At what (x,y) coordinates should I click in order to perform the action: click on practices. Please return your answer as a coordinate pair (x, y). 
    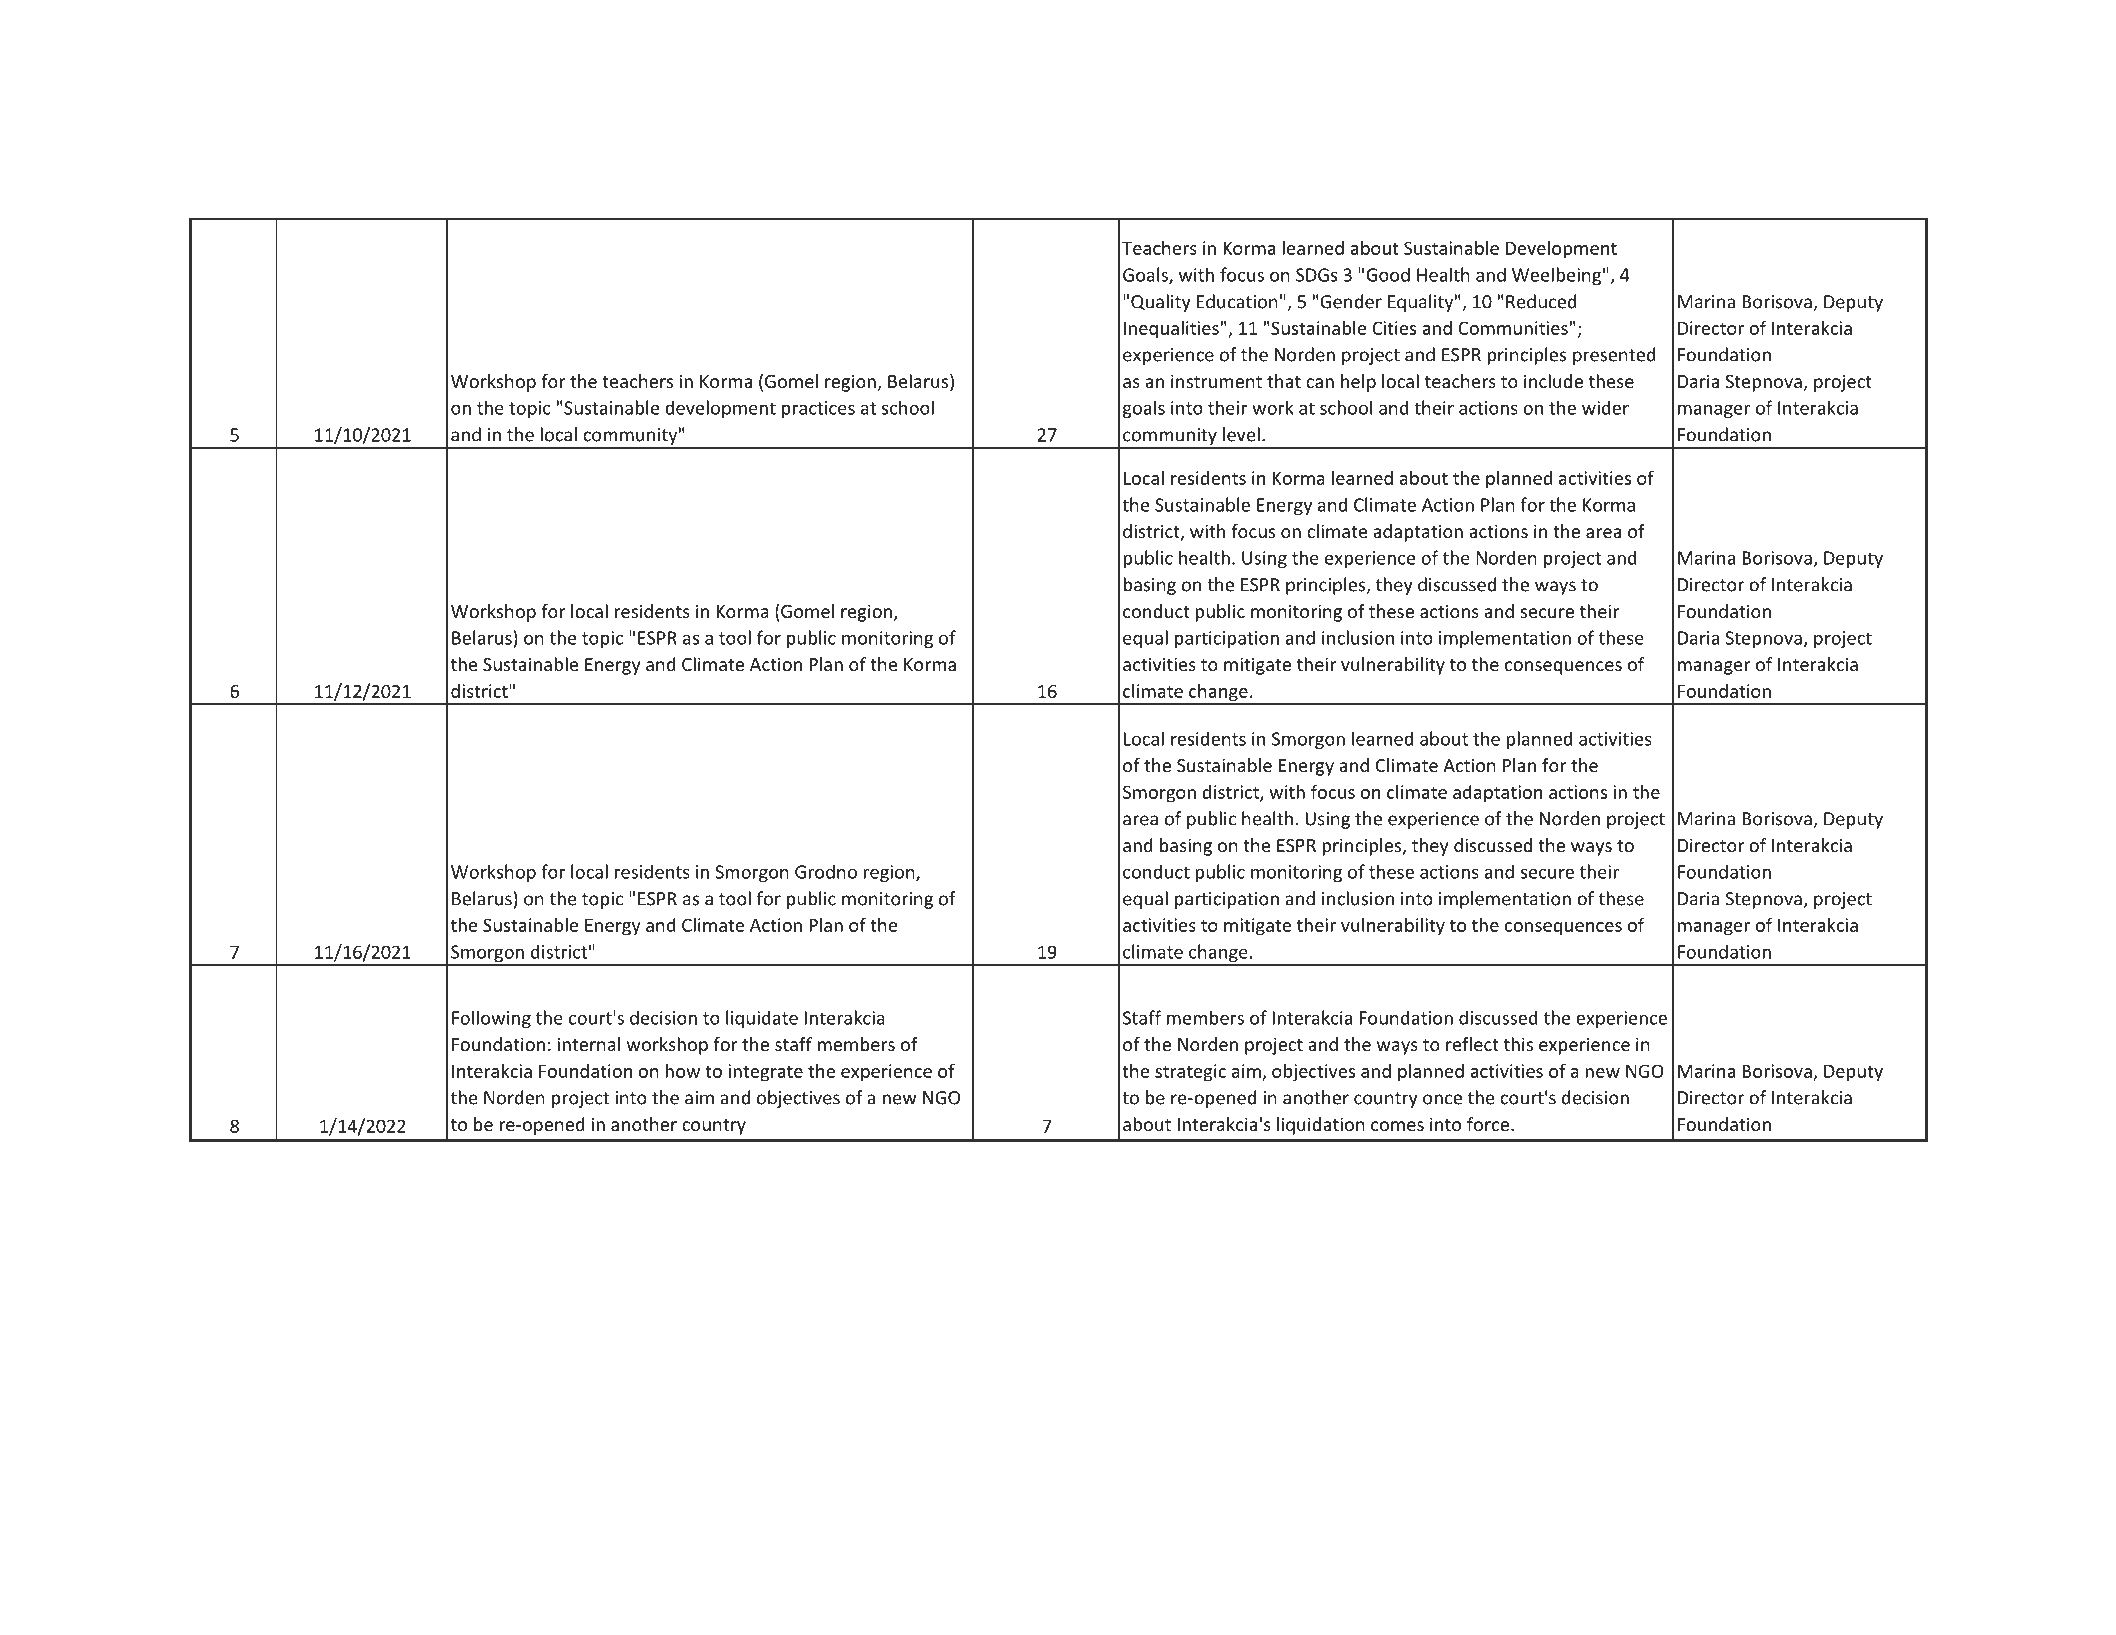
    Looking at the image, I should click on (818, 409).
